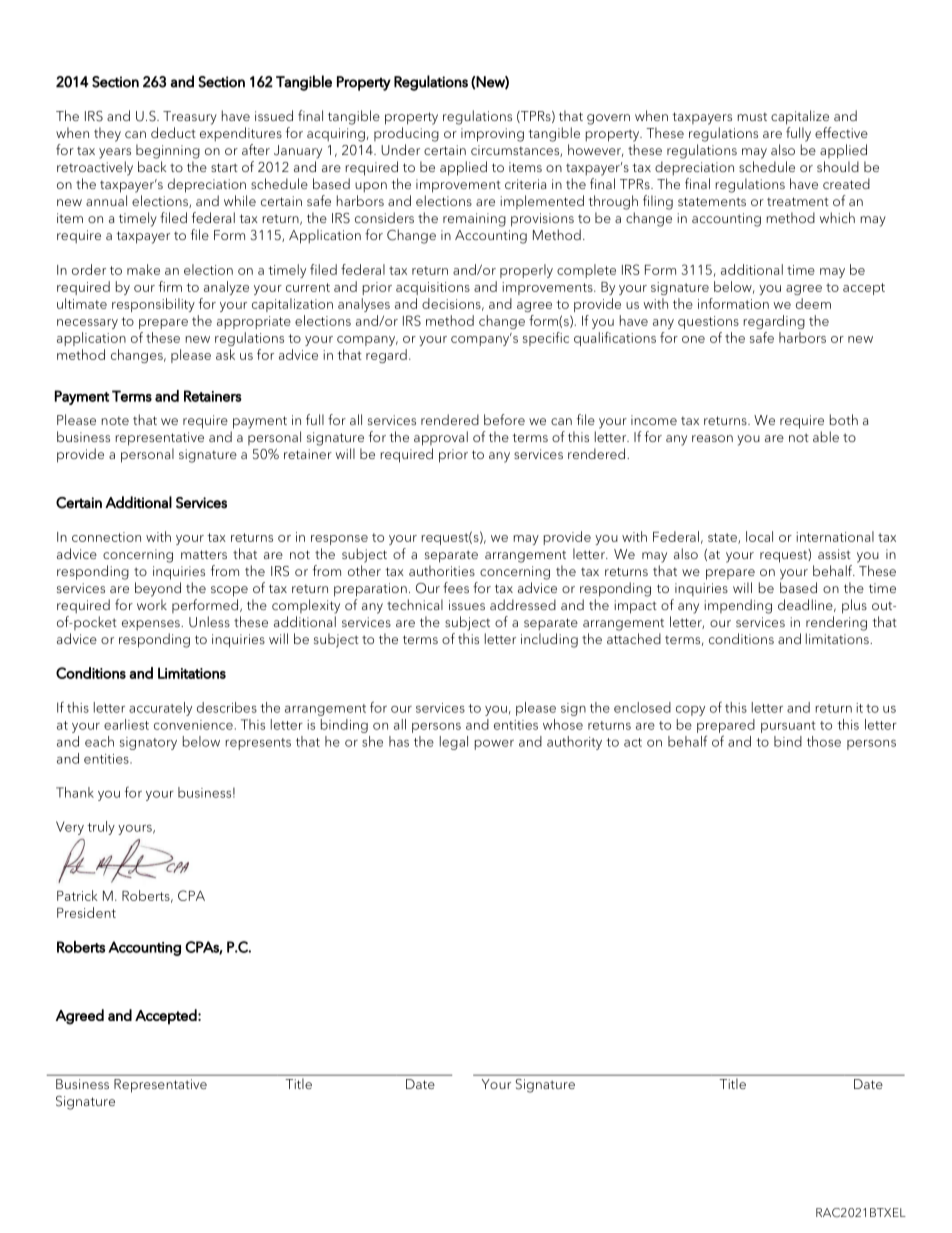 The image size is (952, 1233). What do you see at coordinates (115, 420) in the screenshot?
I see `note` at bounding box center [115, 420].
